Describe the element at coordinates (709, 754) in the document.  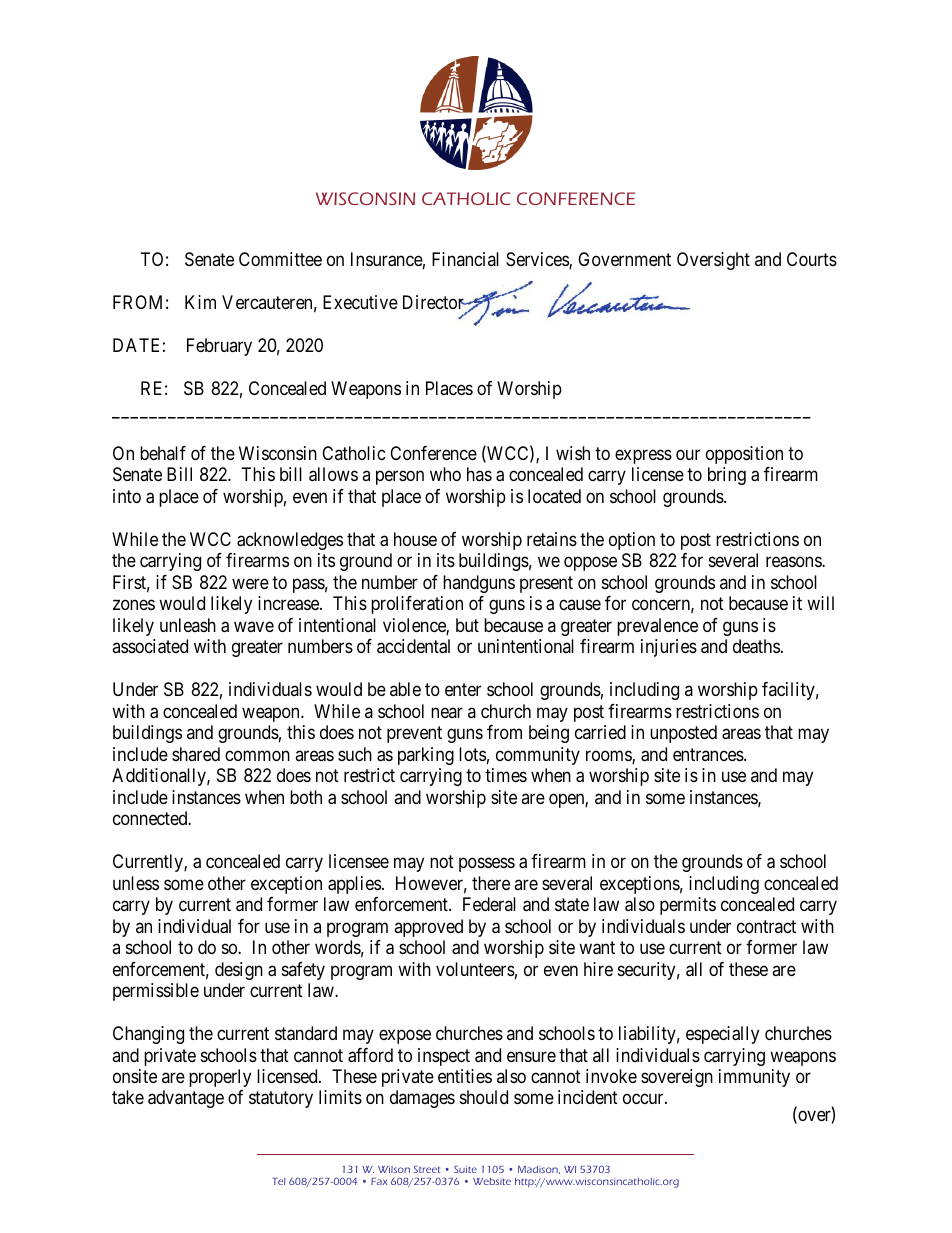
I see `entrances` at that location.
